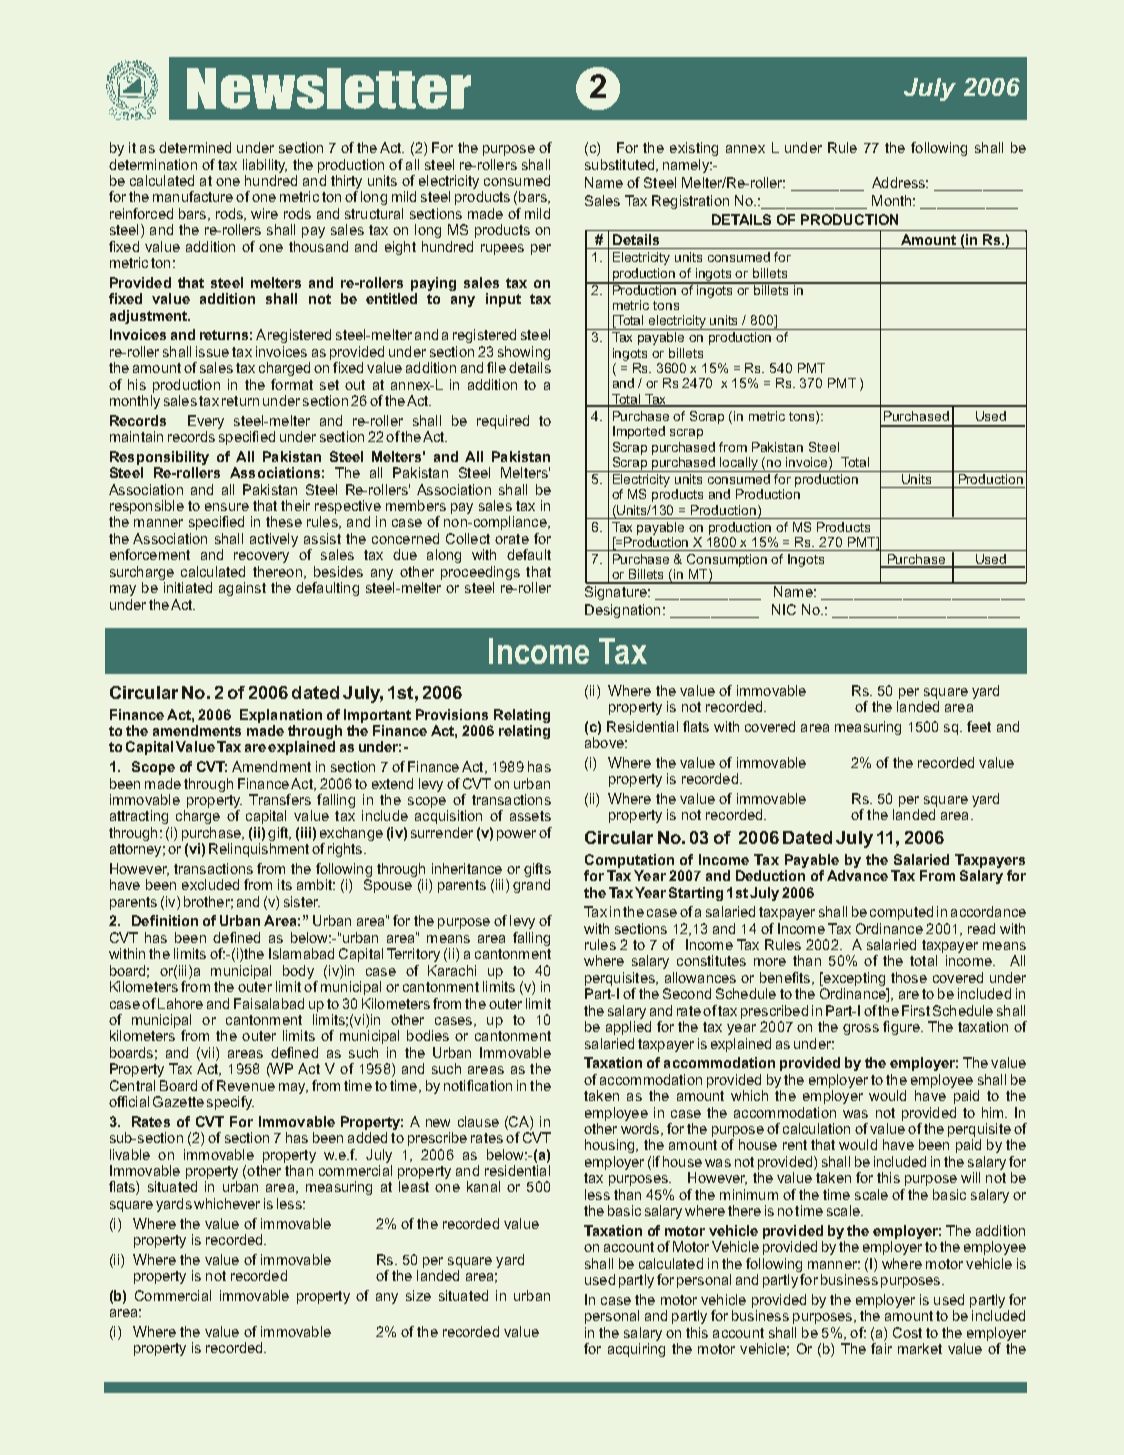 This image has width=1124, height=1455. I want to click on Definition, so click(165, 920).
